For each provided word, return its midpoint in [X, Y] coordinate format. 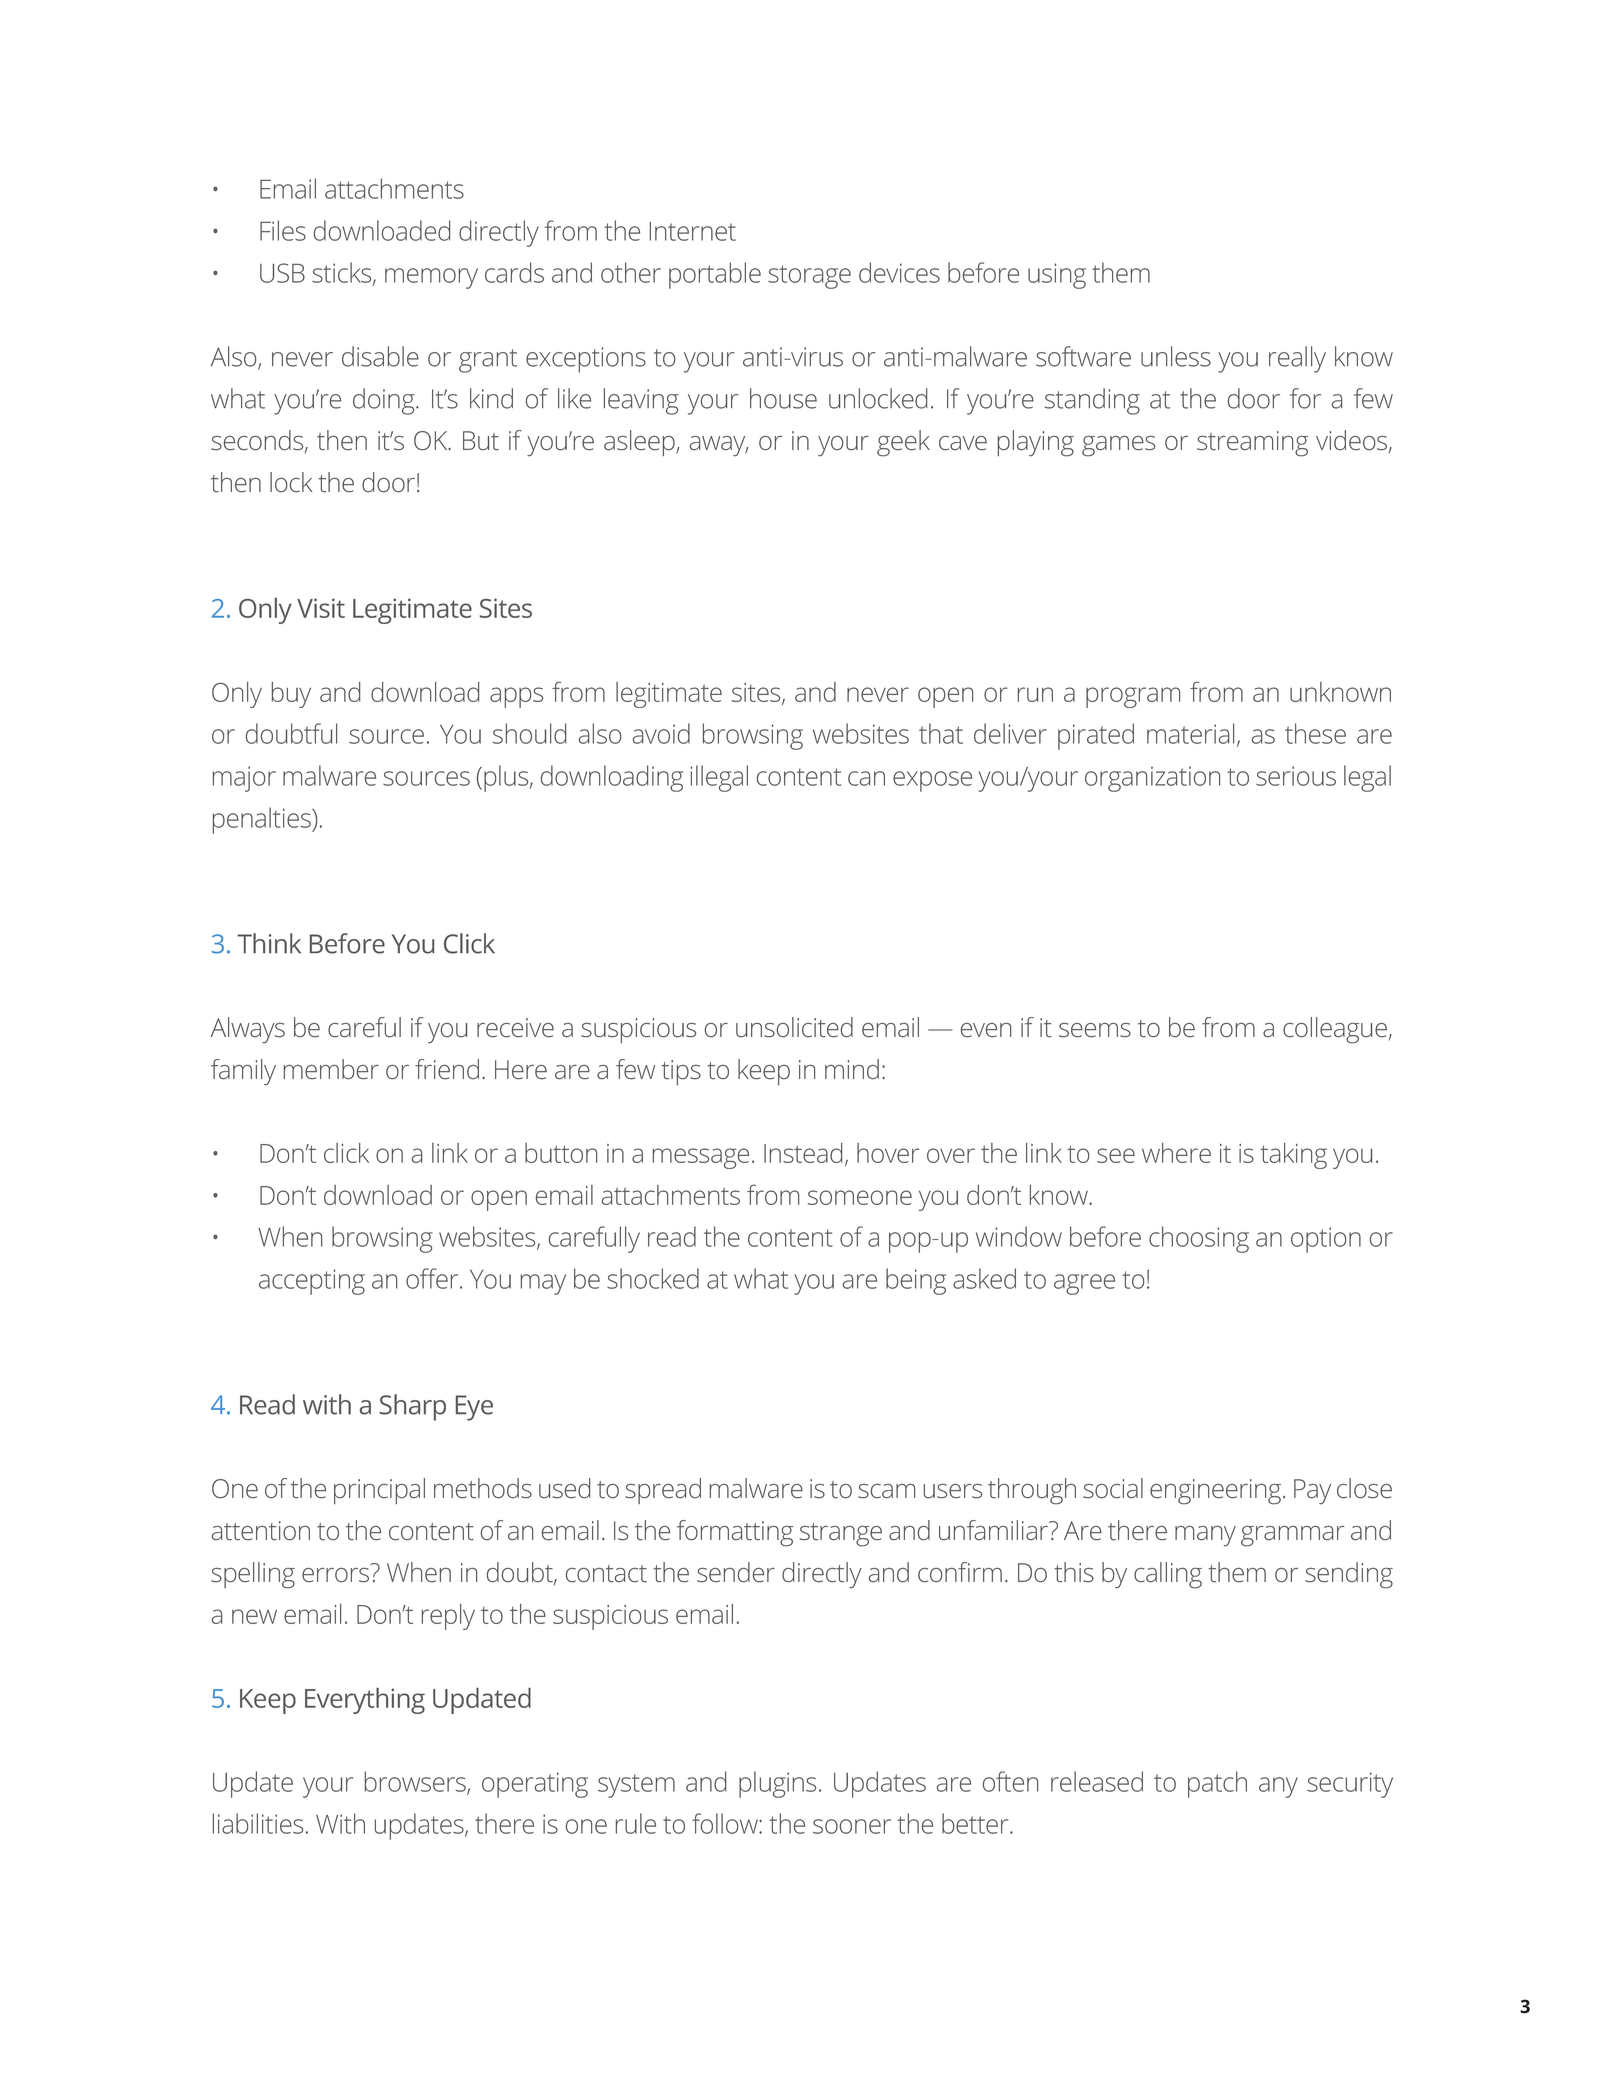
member [331, 1069]
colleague [1335, 1030]
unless [1176, 356]
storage [809, 277]
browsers [416, 1782]
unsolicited [794, 1027]
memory [431, 278]
